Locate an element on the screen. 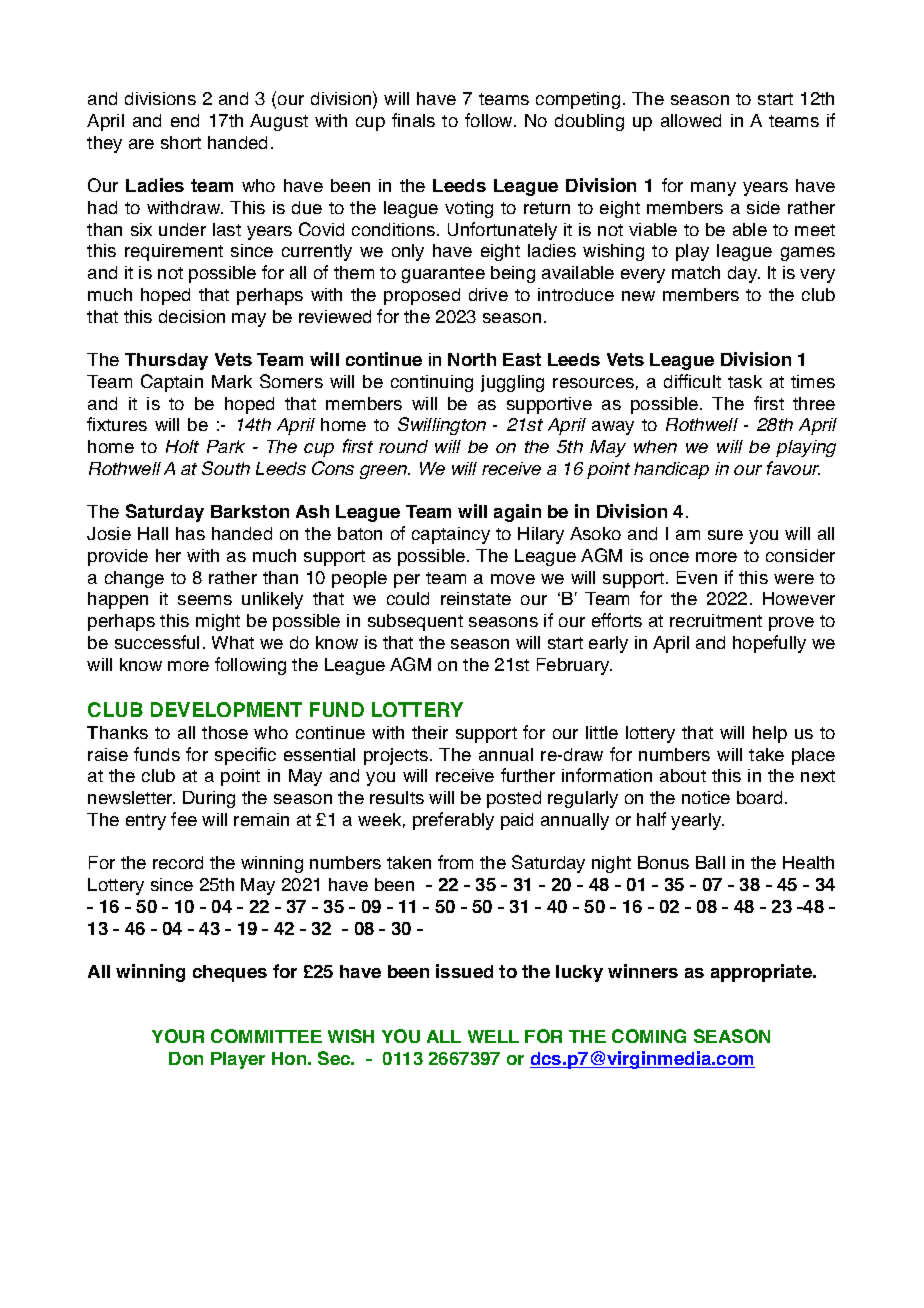 Image resolution: width=924 pixels, height=1308 pixels. allowed is located at coordinates (691, 120).
